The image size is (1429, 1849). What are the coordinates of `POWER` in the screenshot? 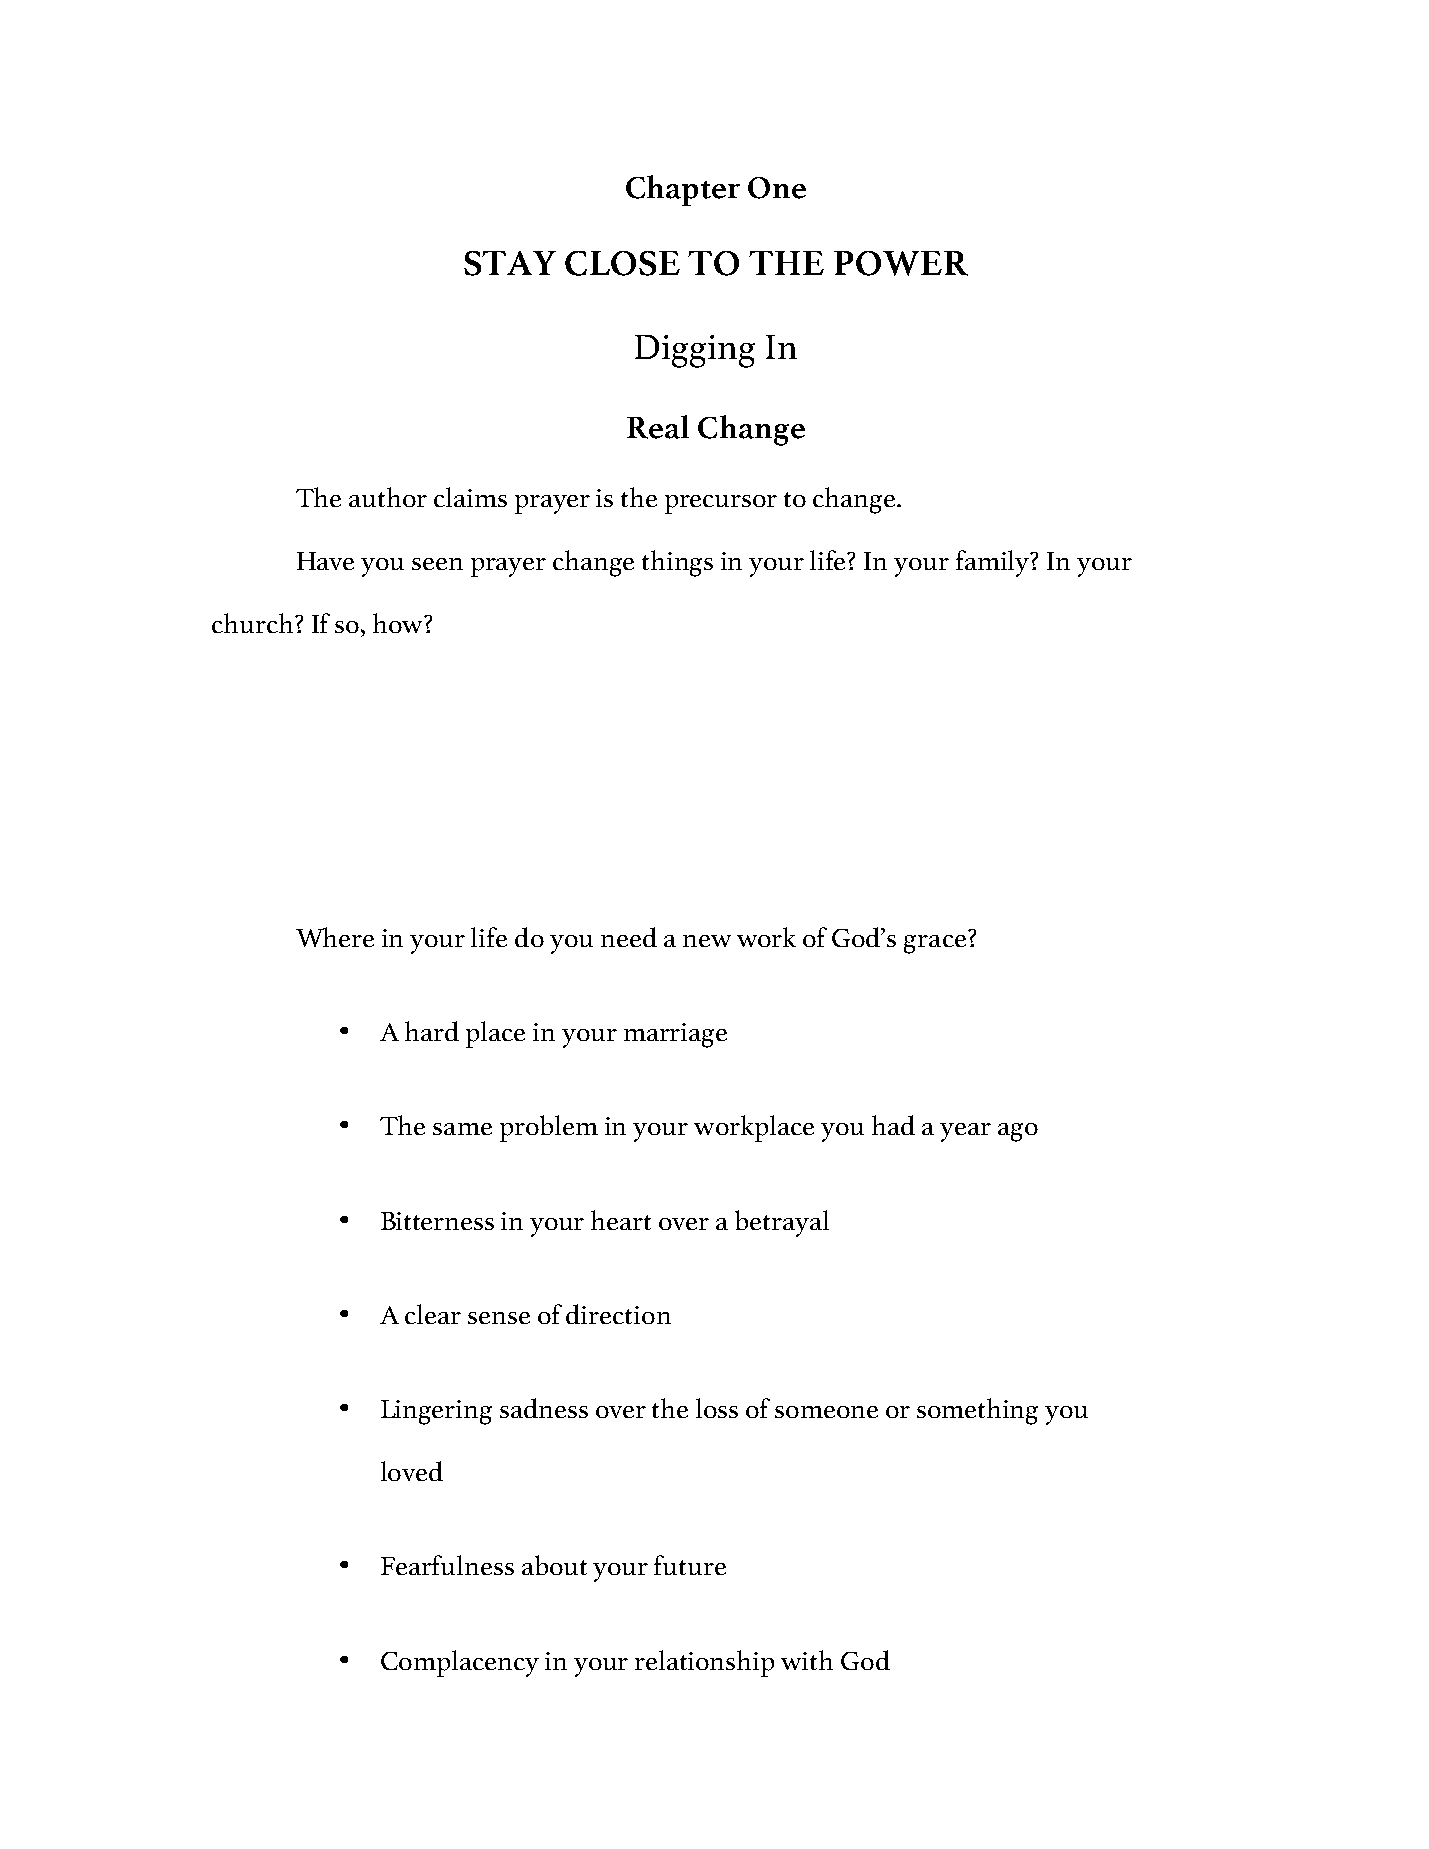 It's located at (901, 263).
